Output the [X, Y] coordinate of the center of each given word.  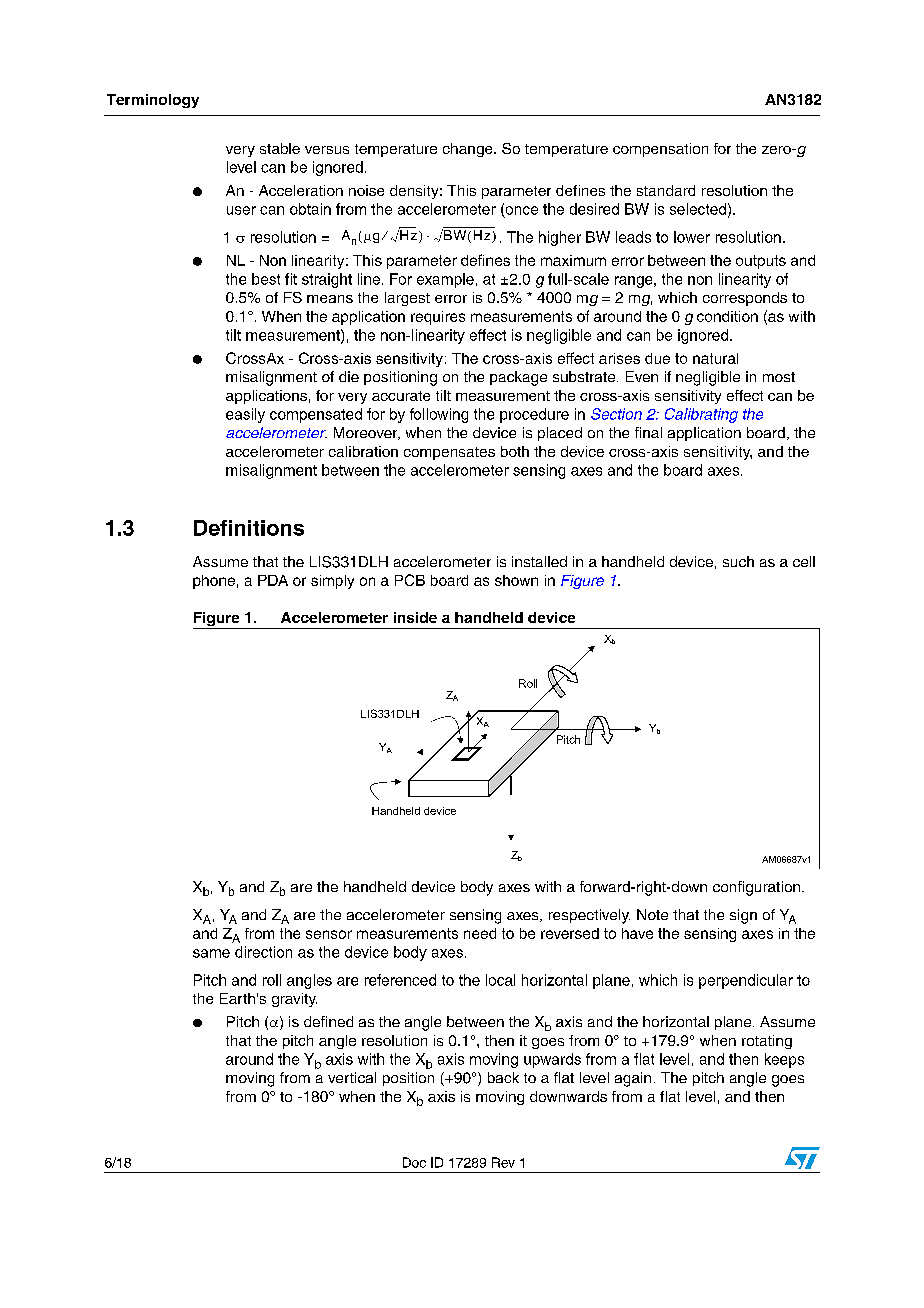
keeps [784, 1060]
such [738, 561]
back [503, 1077]
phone [214, 582]
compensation [660, 150]
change [469, 150]
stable [280, 148]
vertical [352, 1077]
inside [415, 617]
